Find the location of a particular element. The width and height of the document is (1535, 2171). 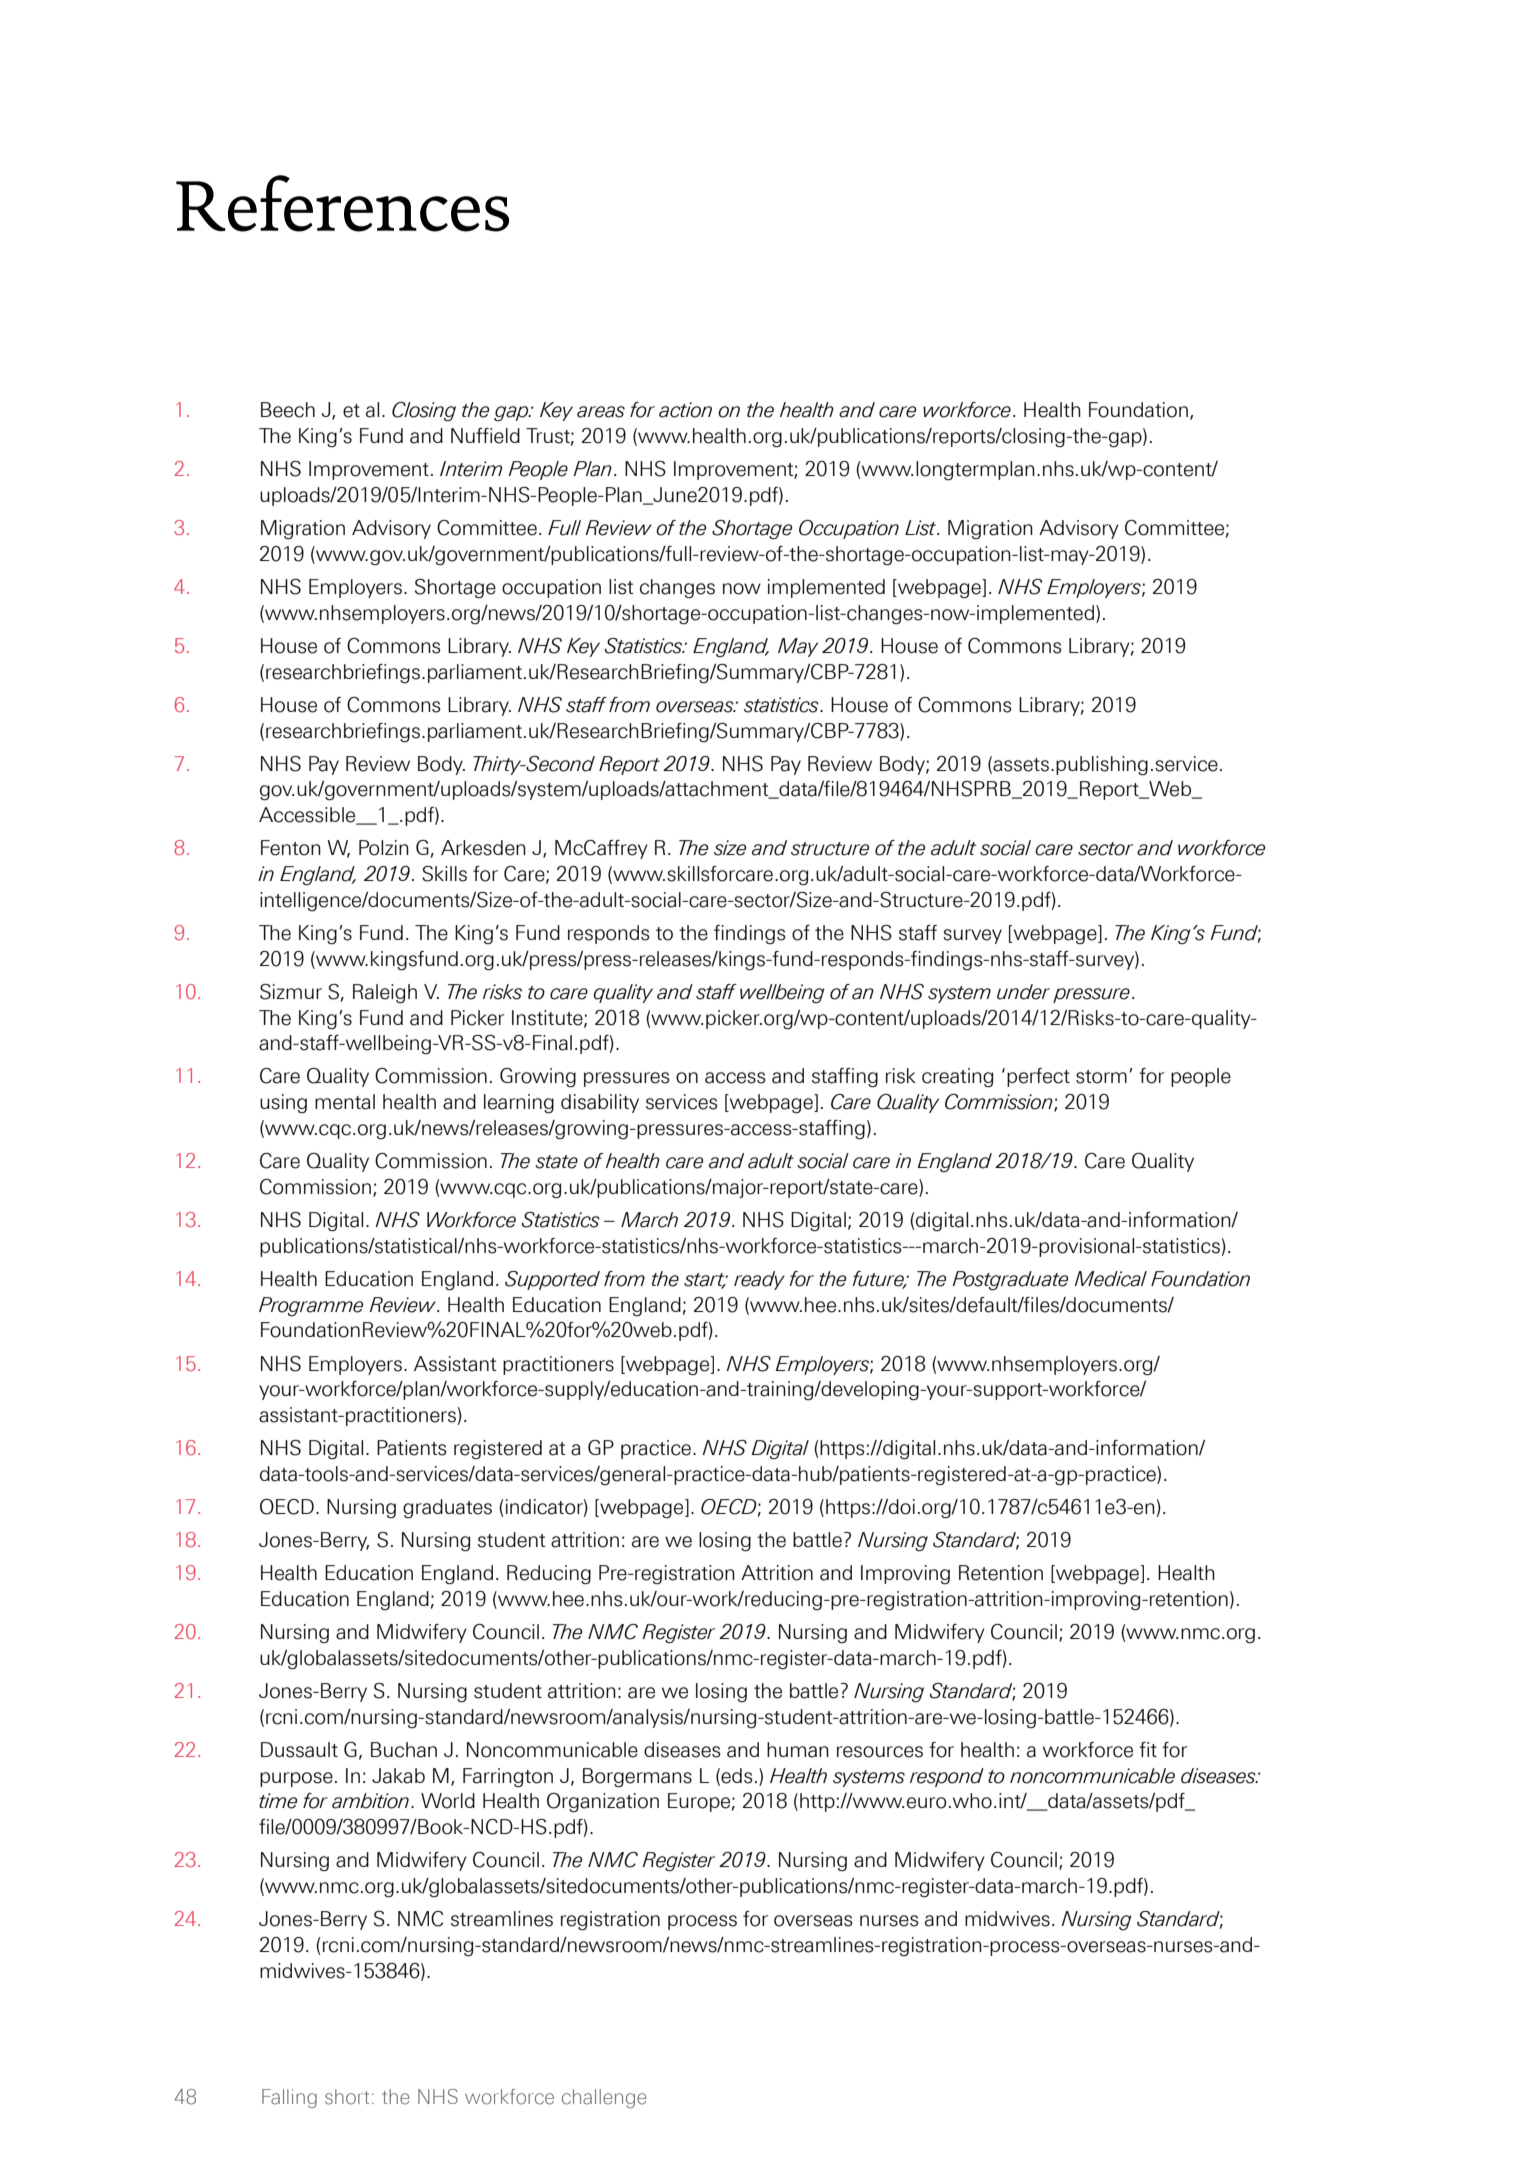

disability is located at coordinates (600, 1103).
